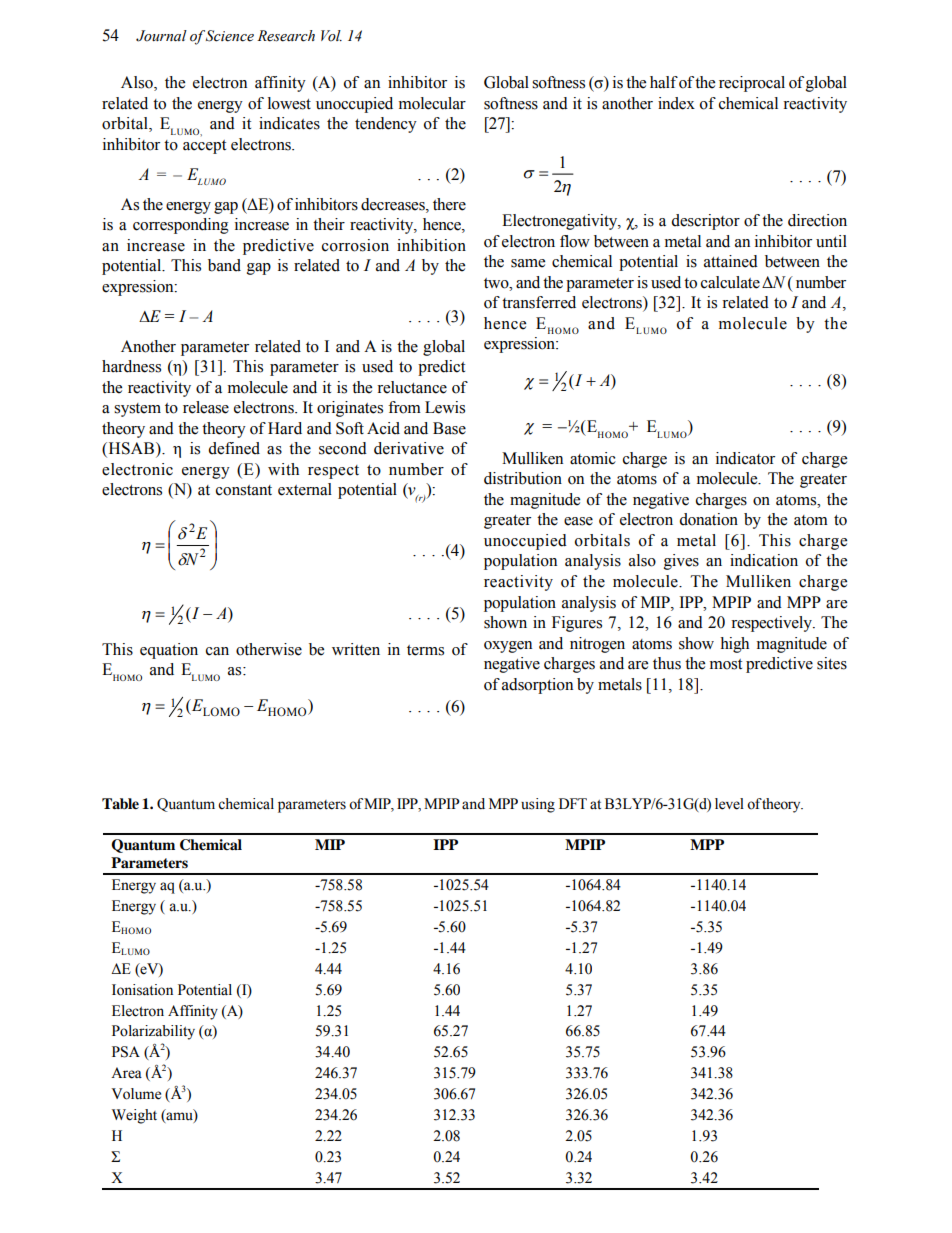 The image size is (952, 1233). Describe the element at coordinates (537, 686) in the page. I see `adsorption` at that location.
